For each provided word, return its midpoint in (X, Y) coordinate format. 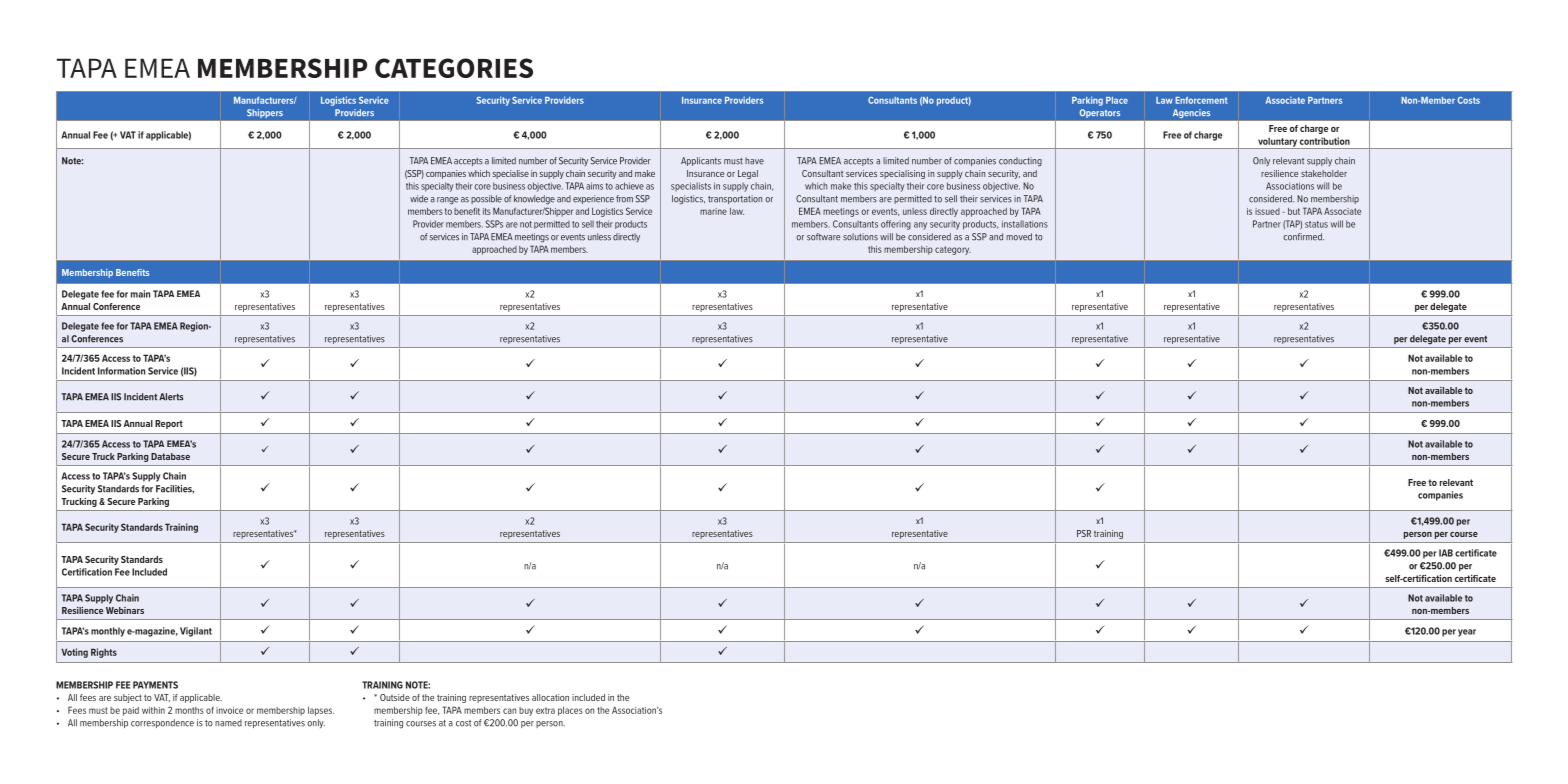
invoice (229, 710)
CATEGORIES (454, 68)
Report (169, 424)
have (754, 161)
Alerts (171, 397)
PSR (1084, 533)
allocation (550, 697)
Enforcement (1201, 100)
